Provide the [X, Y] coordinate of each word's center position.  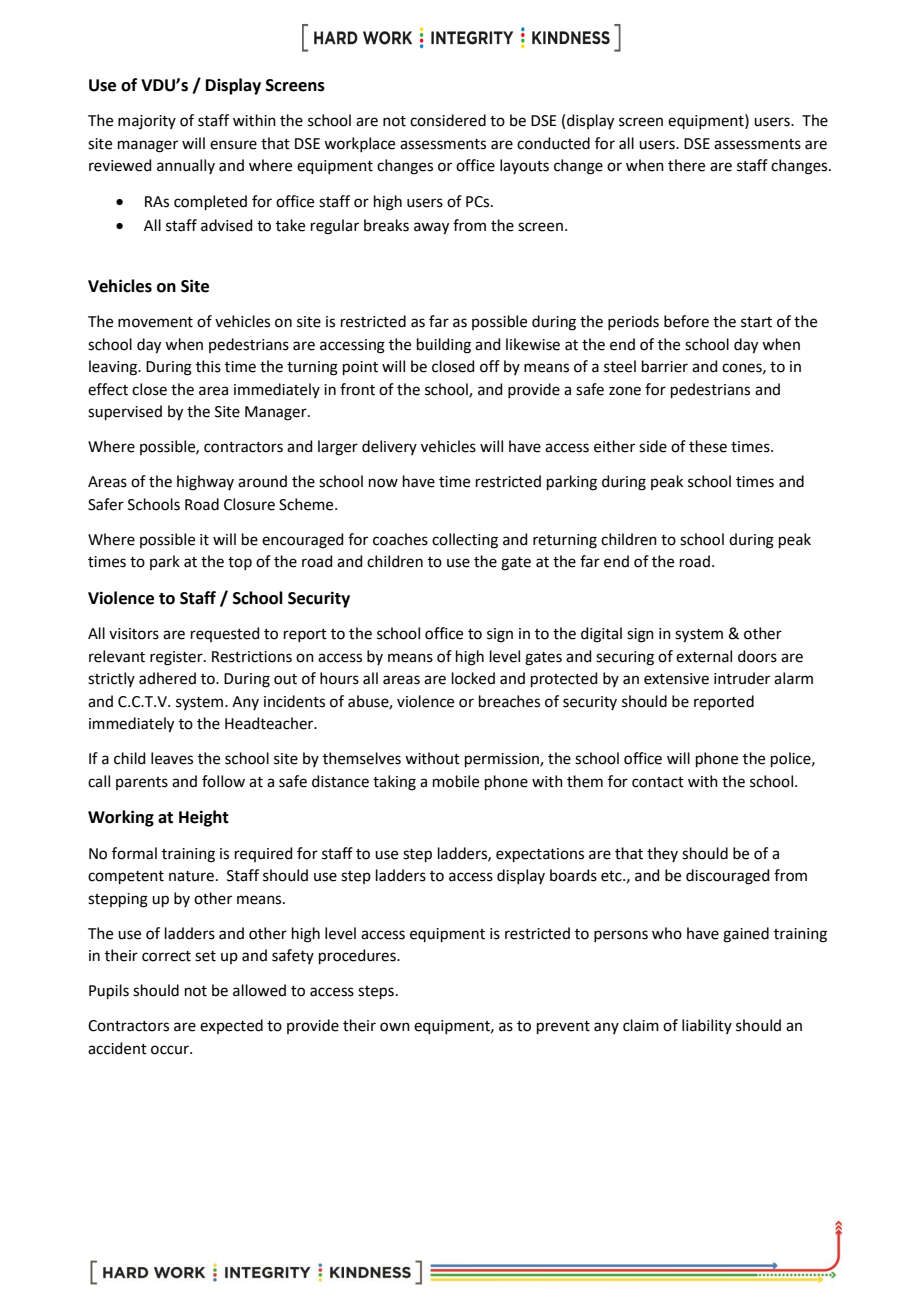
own [395, 1027]
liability [707, 1026]
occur [171, 1050]
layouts [524, 166]
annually [186, 166]
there [686, 165]
